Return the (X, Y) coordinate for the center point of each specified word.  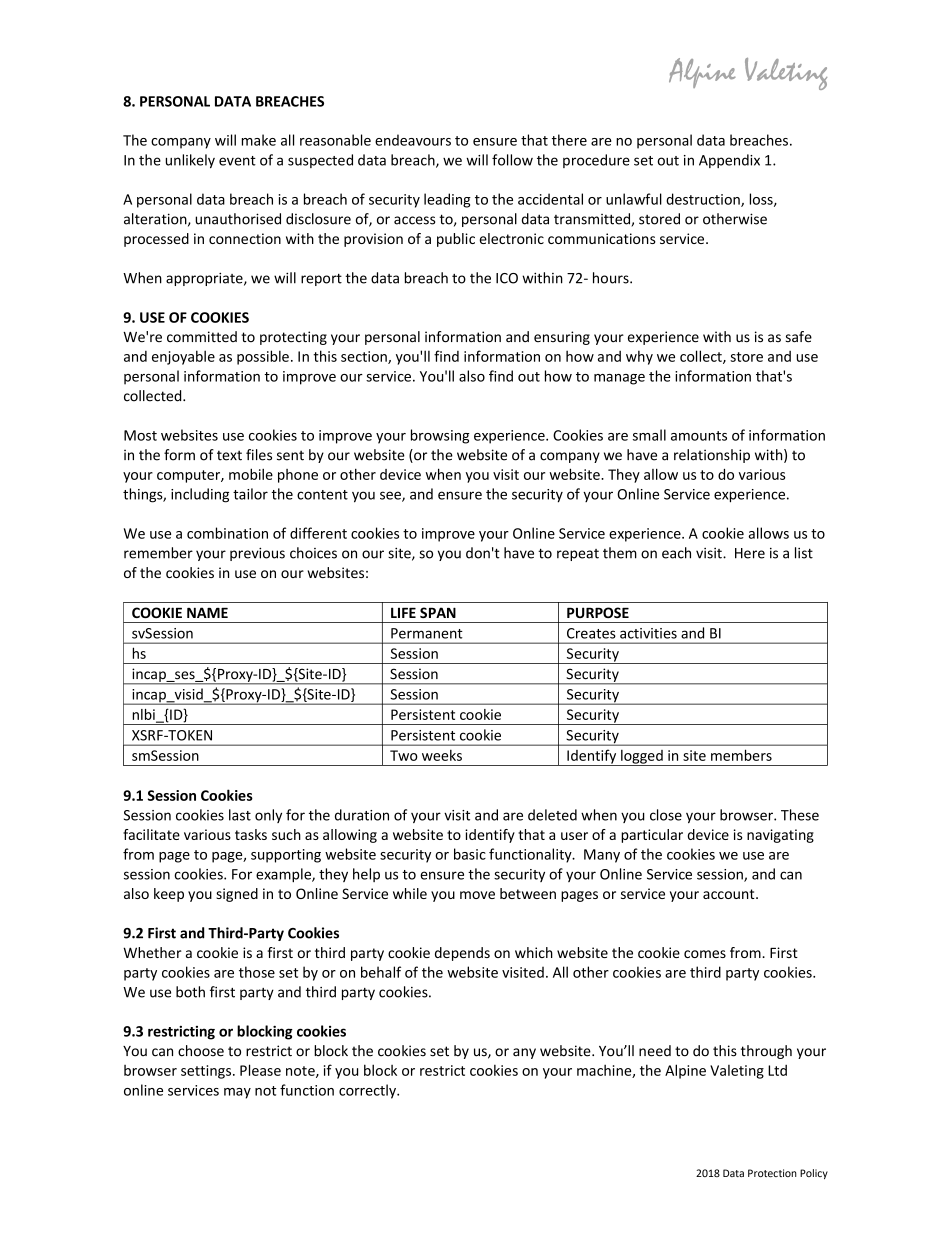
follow (512, 160)
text (229, 455)
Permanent (427, 633)
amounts (699, 436)
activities (648, 633)
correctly (368, 1091)
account (730, 894)
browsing (440, 436)
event (237, 161)
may (237, 1093)
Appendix (729, 161)
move (477, 895)
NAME (207, 612)
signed (237, 895)
